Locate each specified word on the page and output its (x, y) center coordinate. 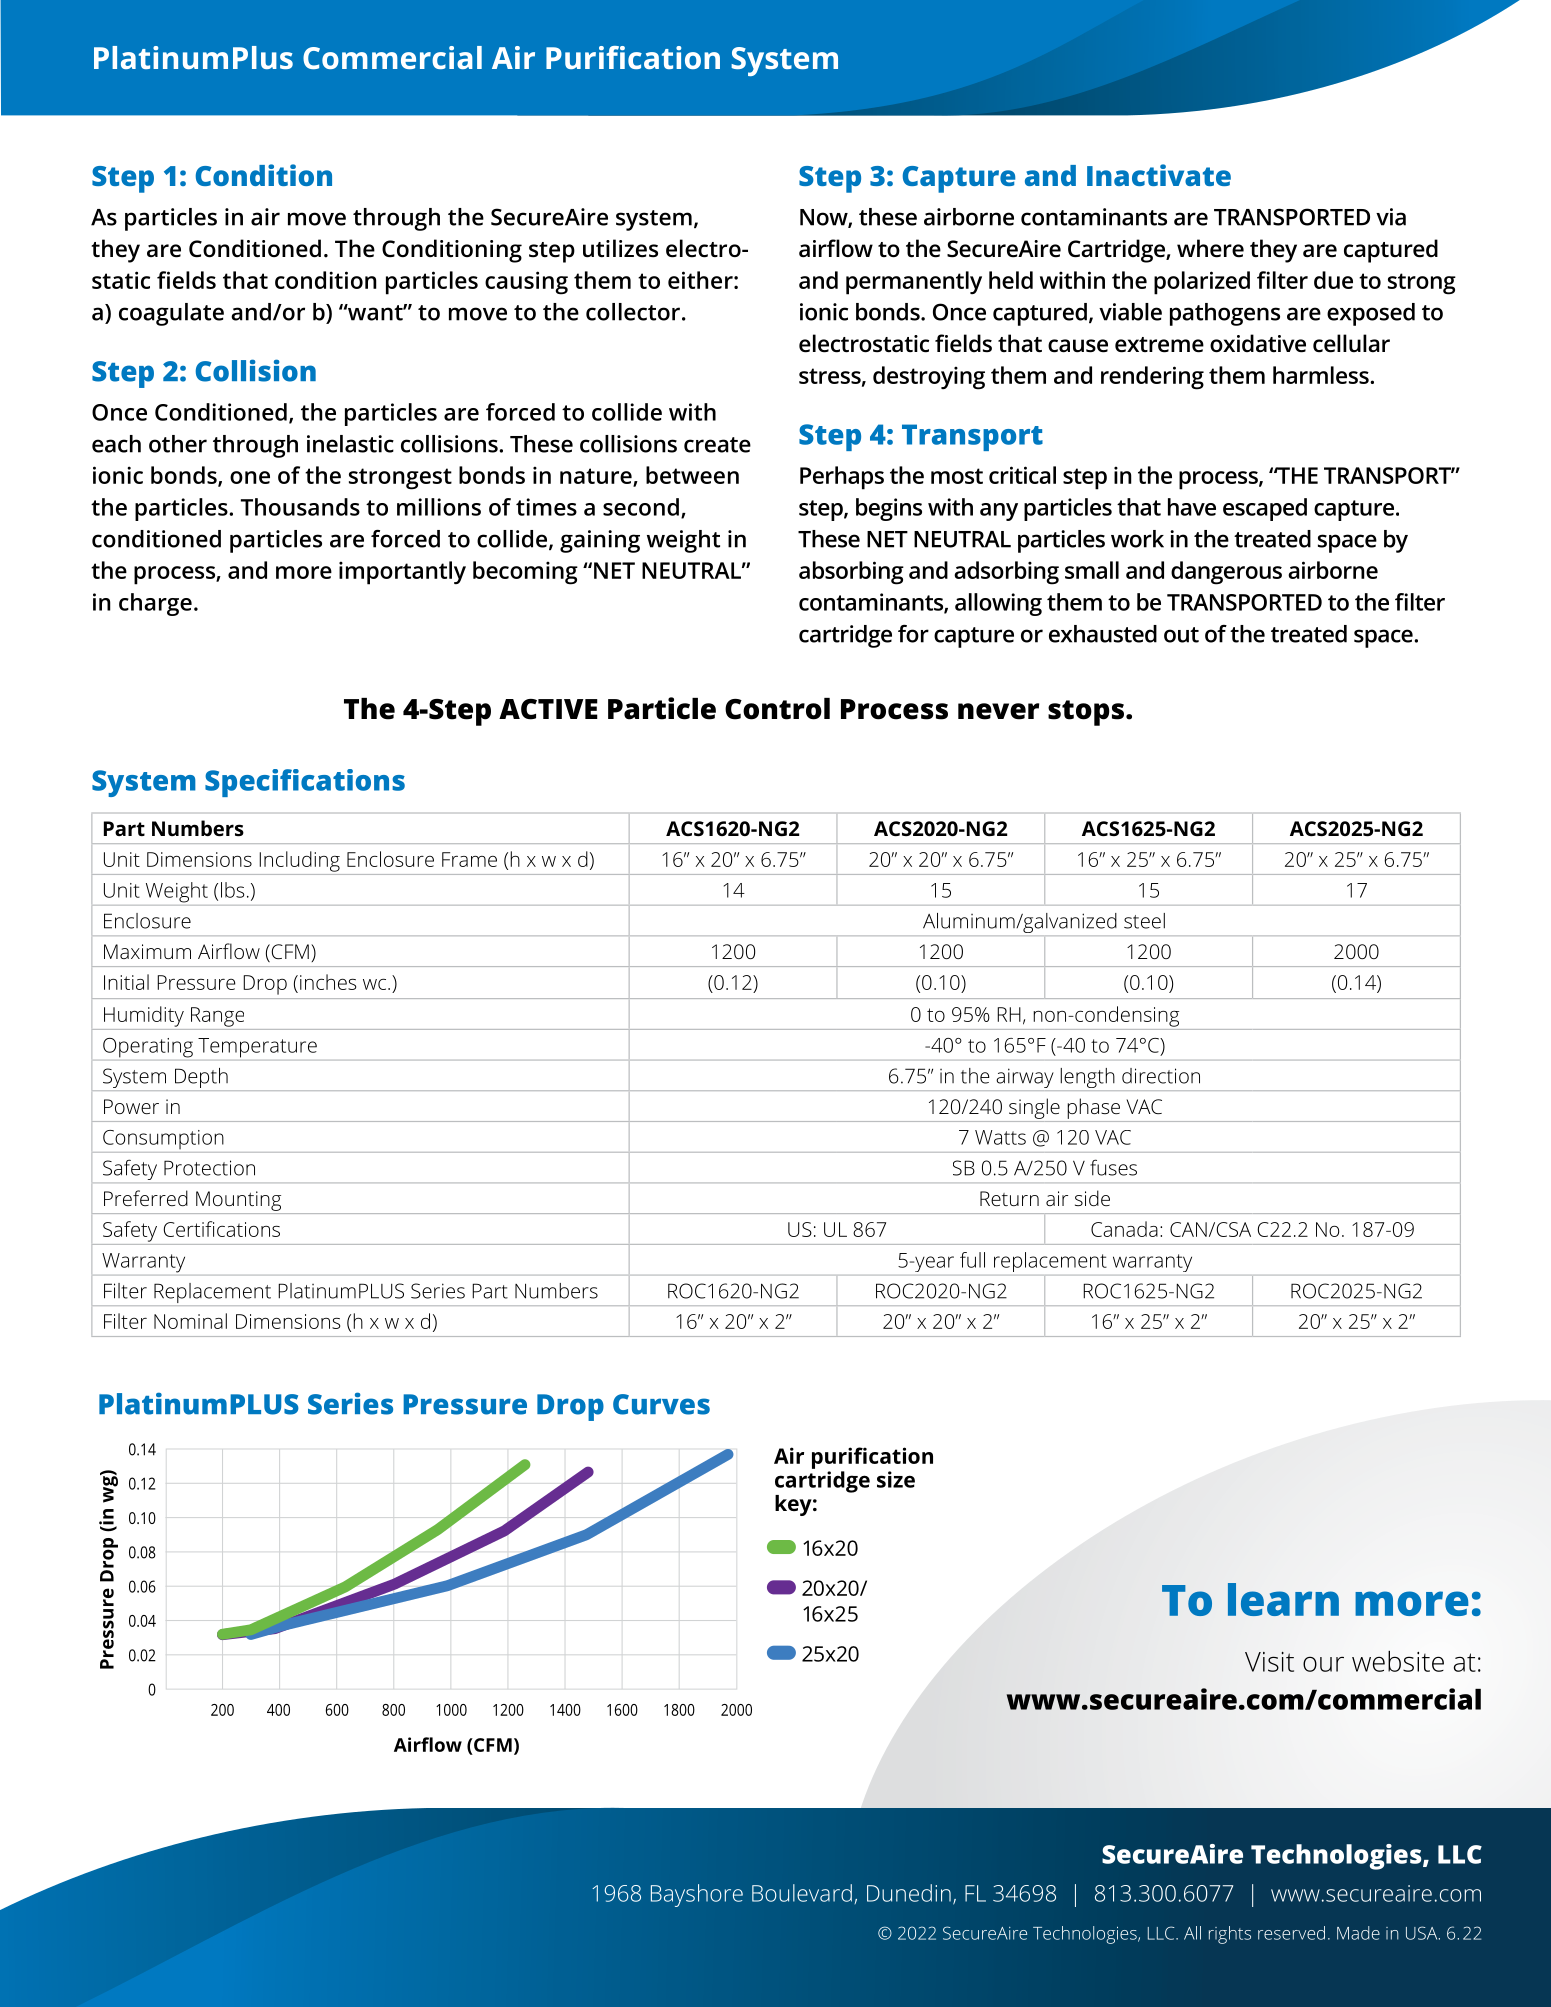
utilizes (620, 248)
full (972, 1260)
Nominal (190, 1321)
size (896, 1479)
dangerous (1226, 573)
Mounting (238, 1201)
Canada (1124, 1229)
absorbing (851, 573)
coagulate (171, 314)
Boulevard (802, 1893)
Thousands (300, 507)
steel (1144, 921)
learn (1283, 1599)
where (1210, 248)
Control (777, 709)
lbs (233, 890)
